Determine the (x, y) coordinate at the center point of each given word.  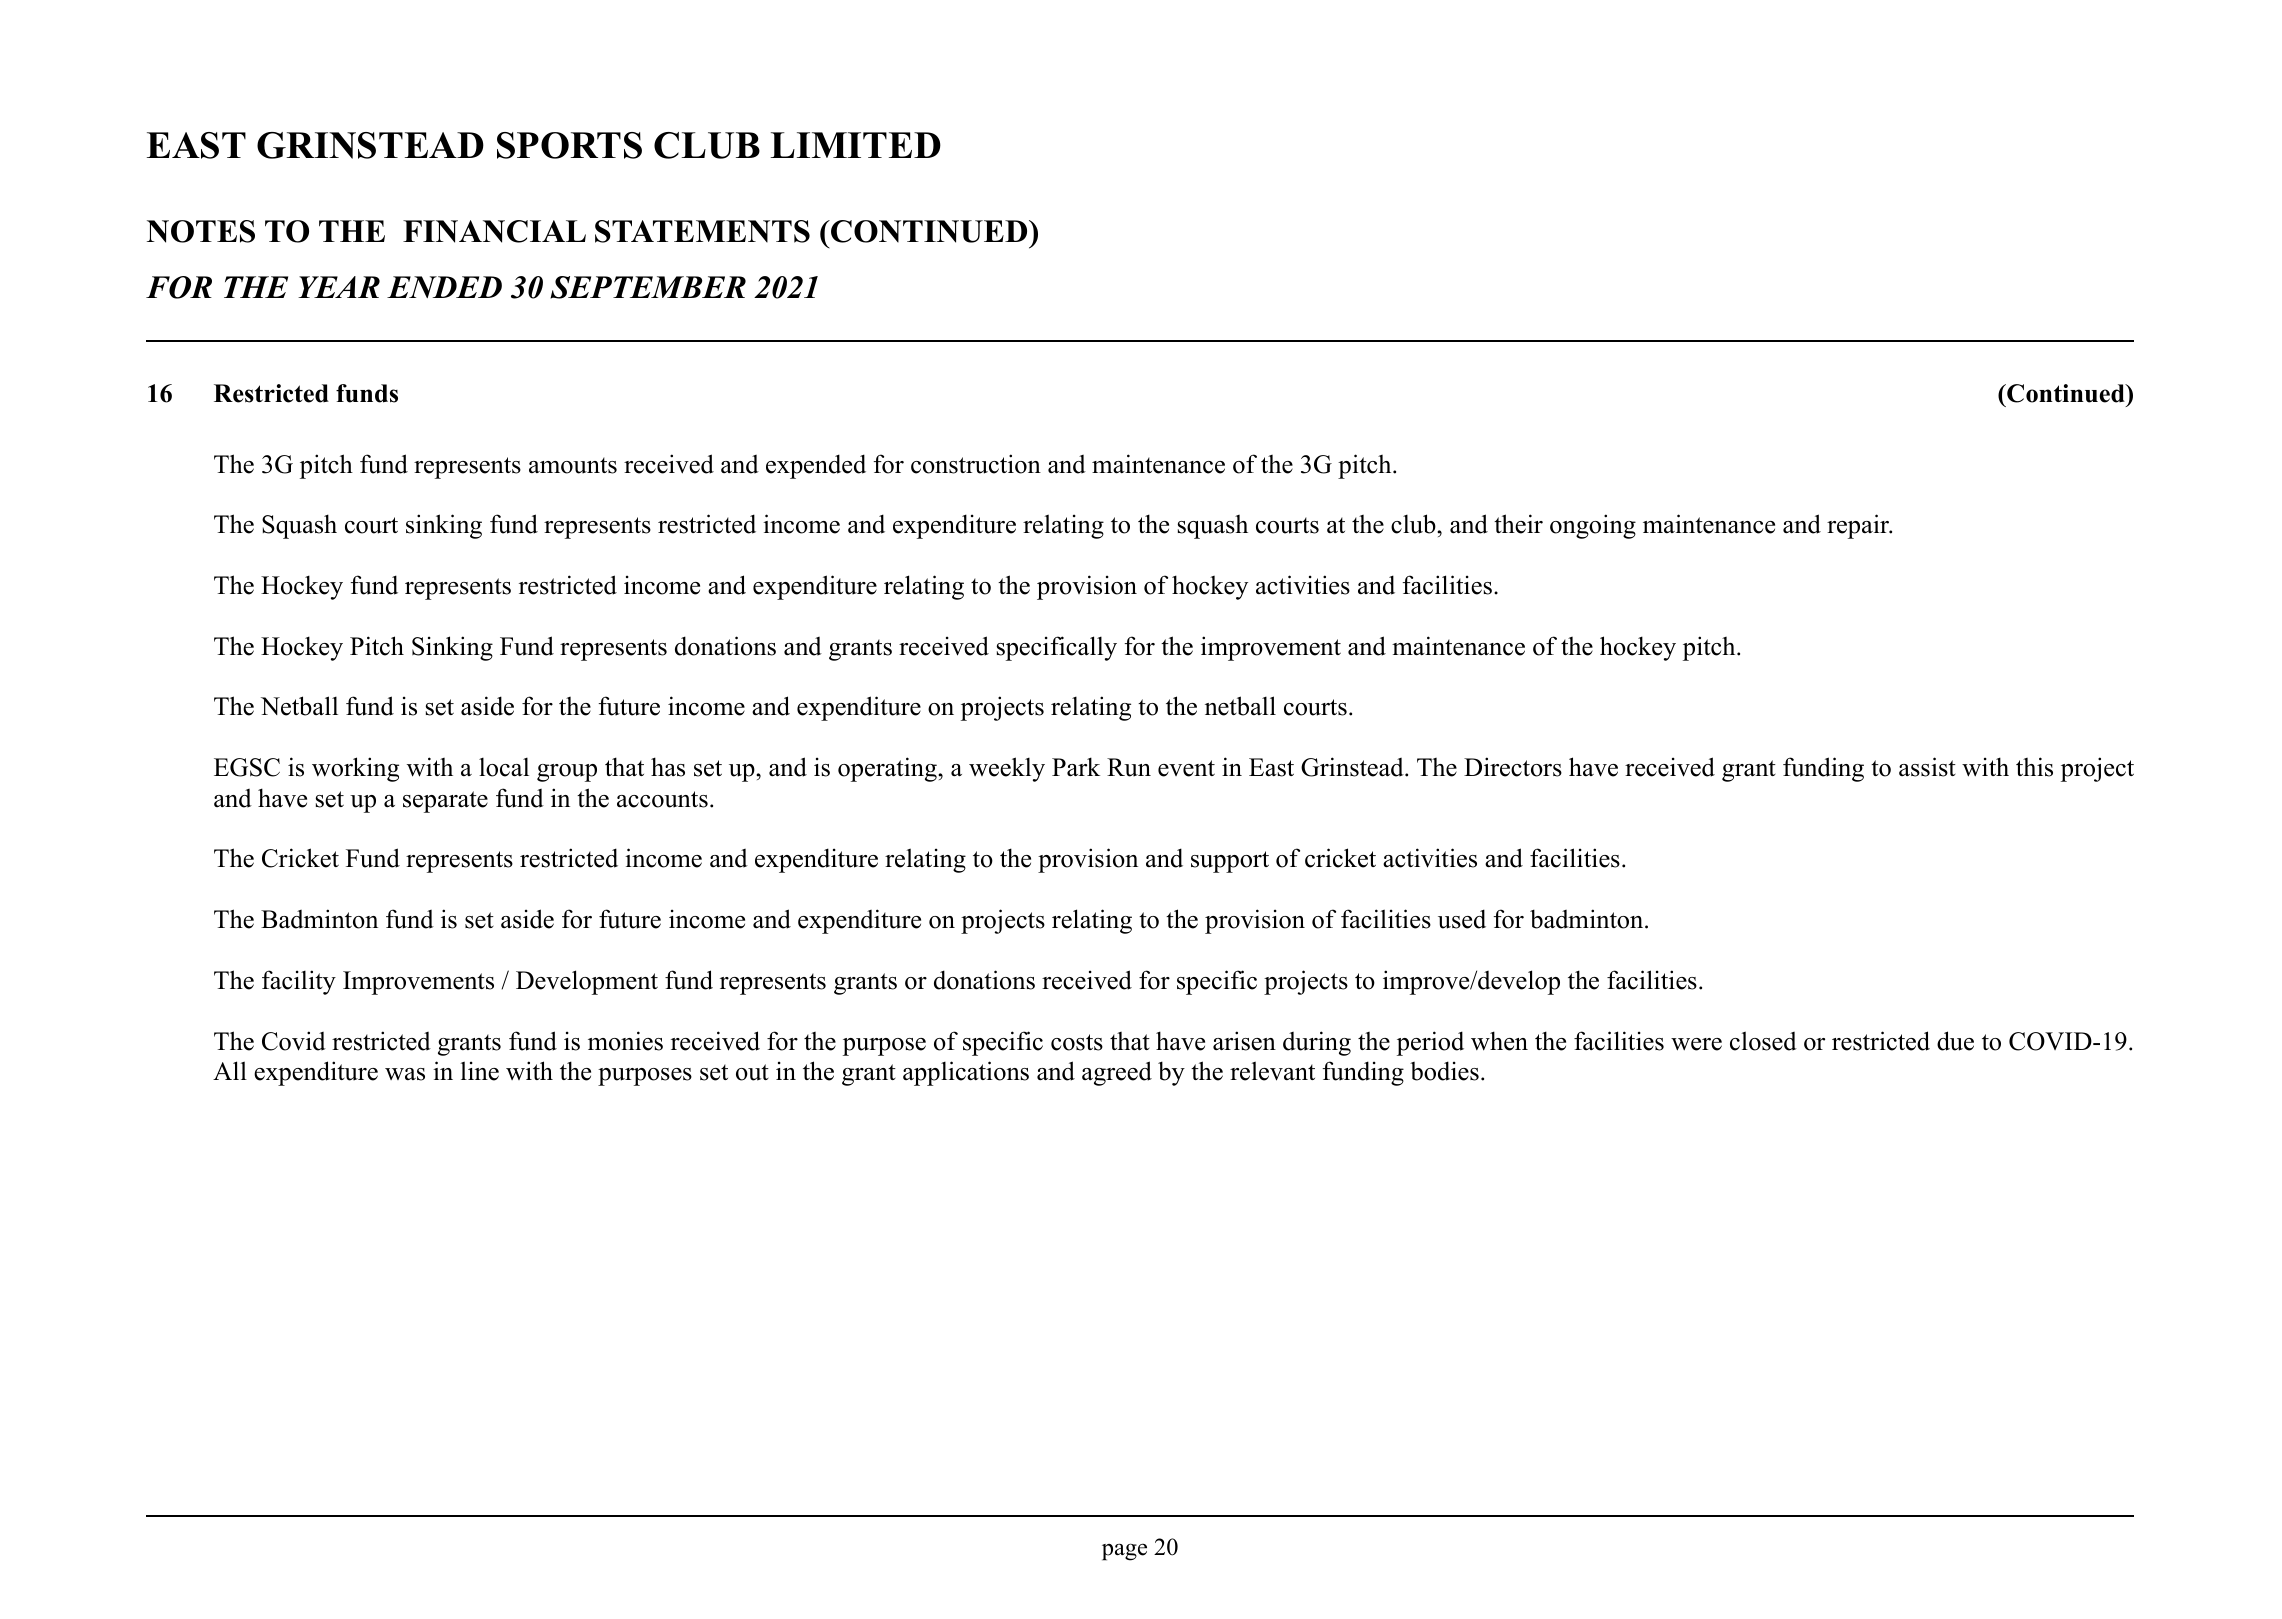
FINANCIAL (494, 231)
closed (1763, 1041)
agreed (1117, 1073)
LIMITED (855, 145)
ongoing (1593, 526)
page (1124, 1552)
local (504, 767)
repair (1859, 526)
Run (1129, 767)
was (405, 1074)
